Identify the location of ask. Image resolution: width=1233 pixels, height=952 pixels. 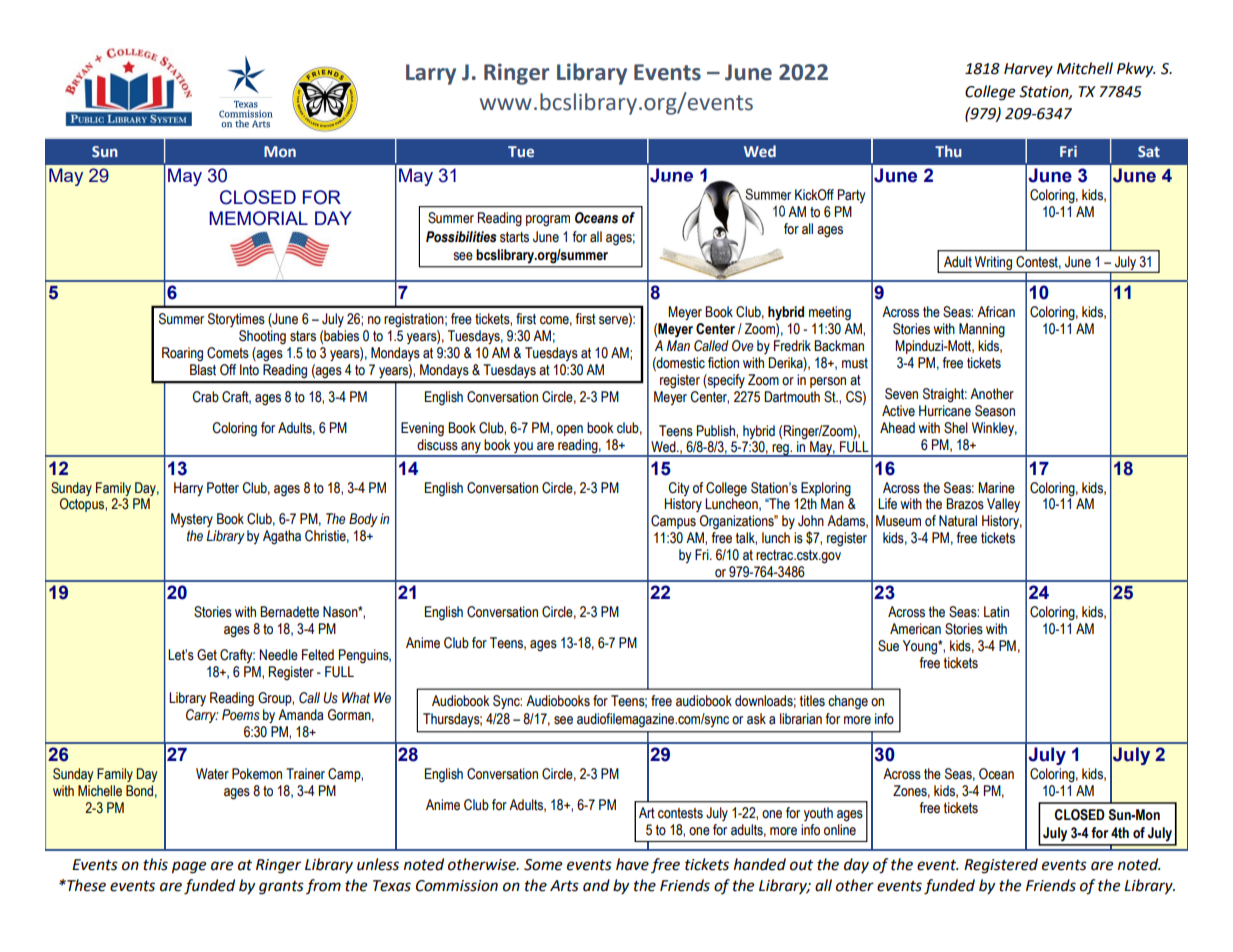
(756, 719).
